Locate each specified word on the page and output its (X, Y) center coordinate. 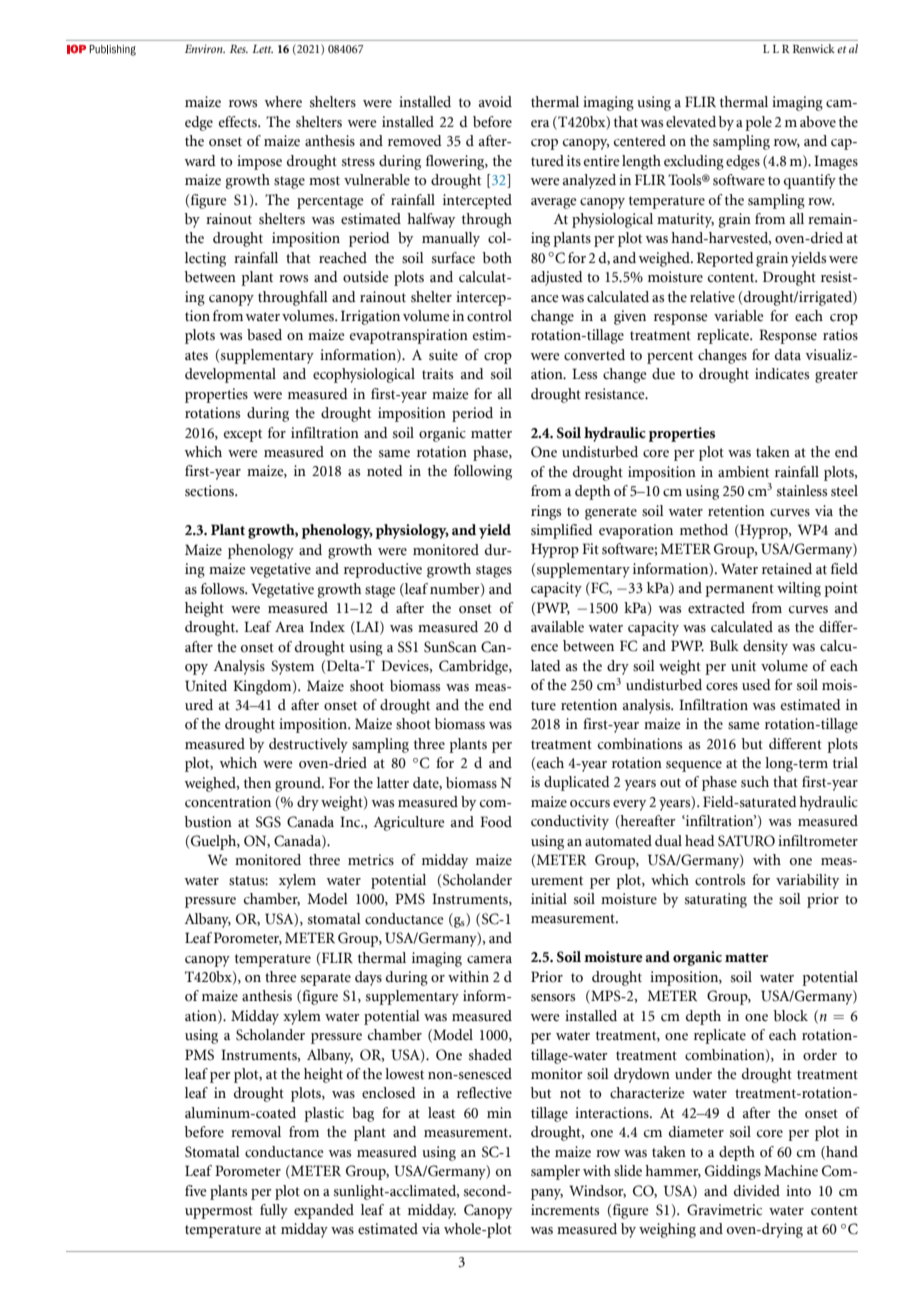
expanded (324, 1211)
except (243, 435)
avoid (495, 102)
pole (758, 123)
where (283, 102)
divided (757, 1190)
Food (496, 822)
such (755, 782)
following (483, 472)
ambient (743, 472)
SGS (268, 822)
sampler (555, 1172)
